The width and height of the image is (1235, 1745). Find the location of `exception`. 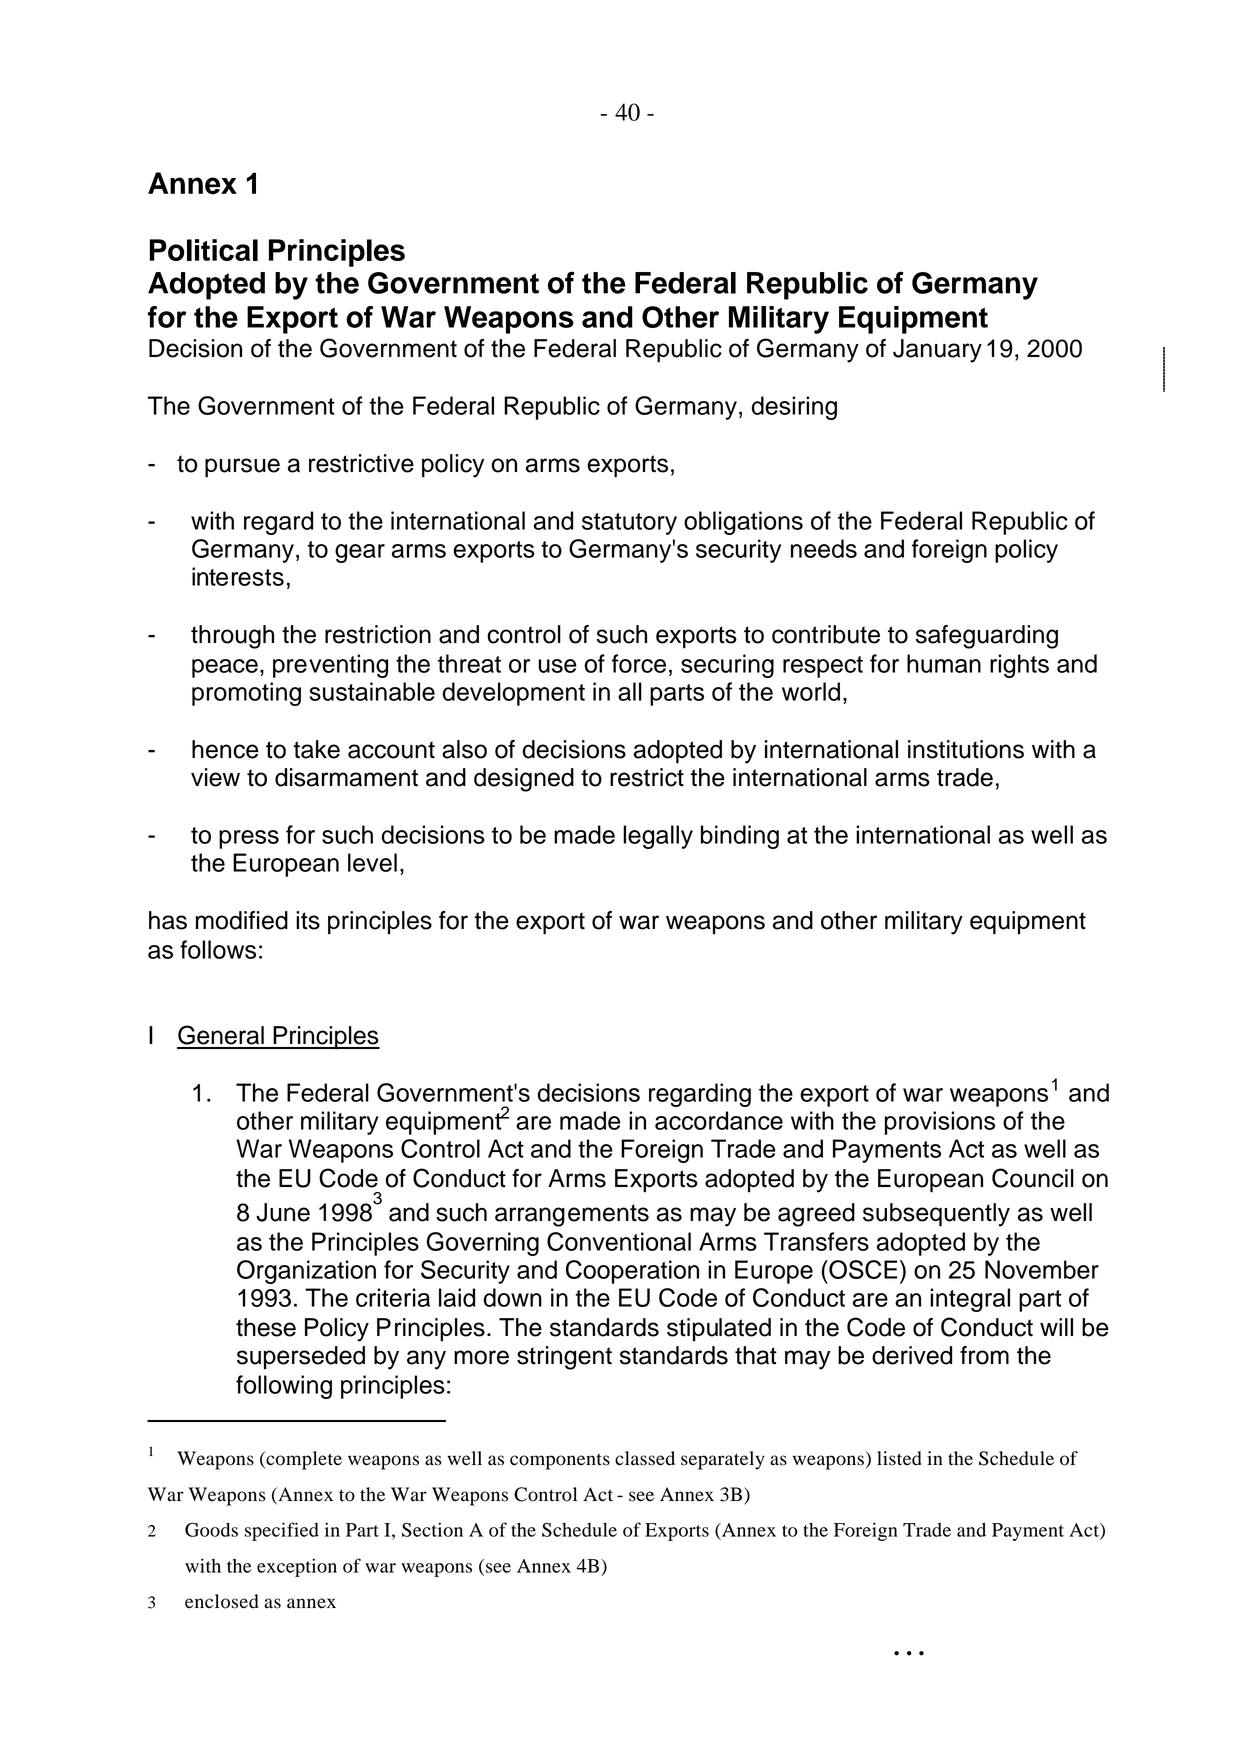

exception is located at coordinates (297, 1567).
